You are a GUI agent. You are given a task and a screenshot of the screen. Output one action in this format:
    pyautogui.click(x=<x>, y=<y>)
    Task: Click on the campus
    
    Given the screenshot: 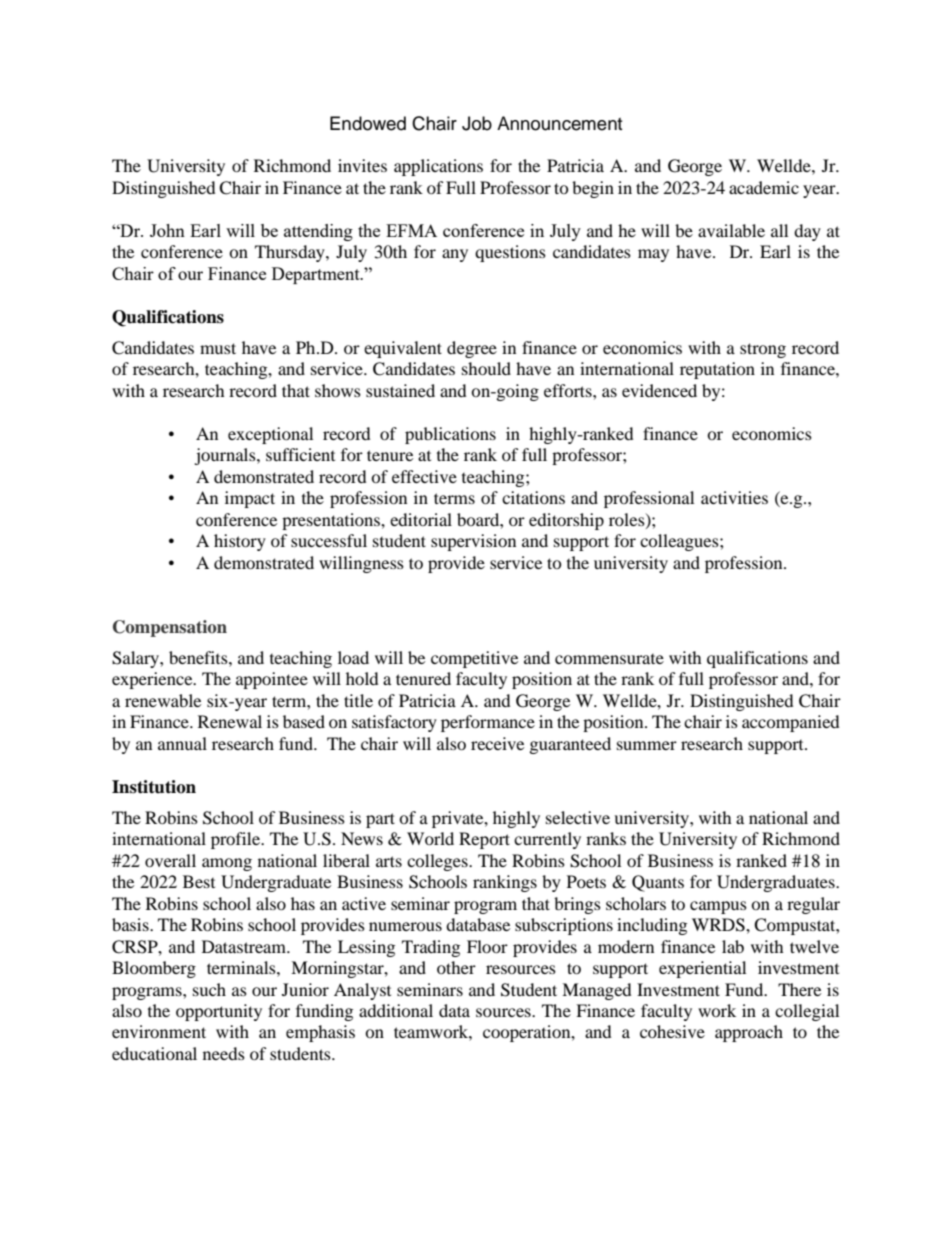 What is the action you would take?
    pyautogui.click(x=718, y=907)
